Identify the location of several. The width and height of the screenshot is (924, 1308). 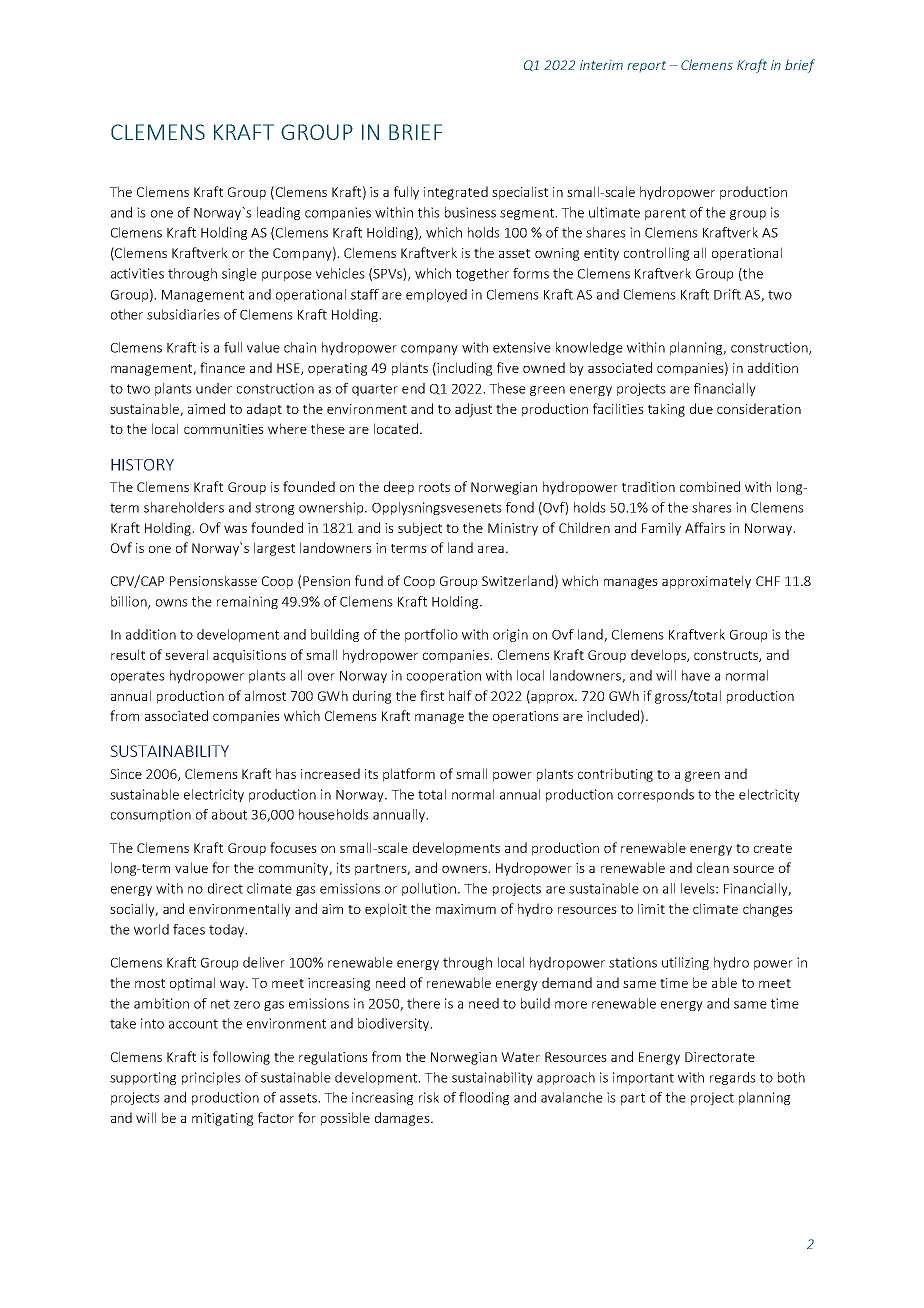
(186, 654).
